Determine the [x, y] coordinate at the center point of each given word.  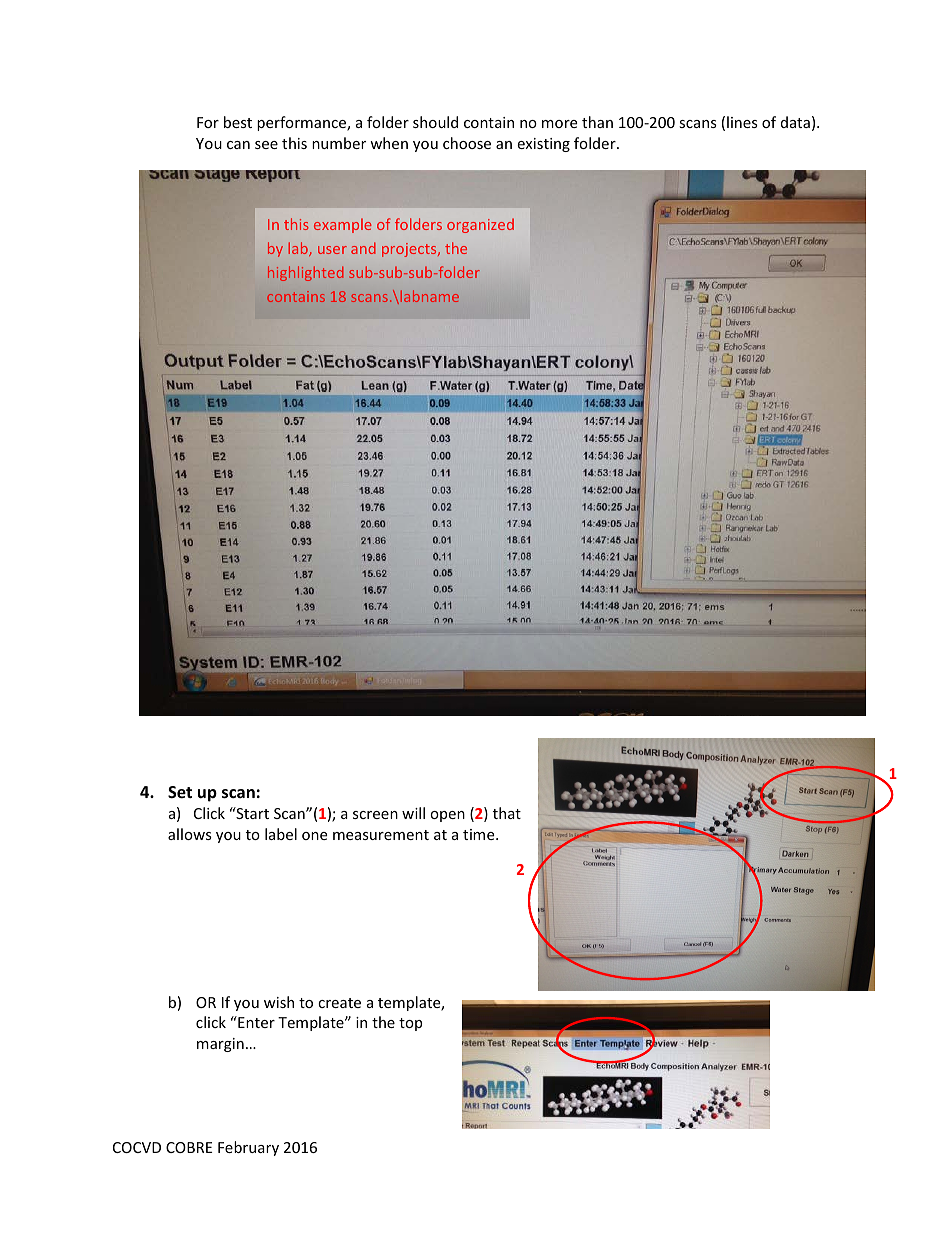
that [507, 813]
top [410, 1024]
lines [742, 122]
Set [180, 792]
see [266, 145]
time [480, 834]
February [248, 1148]
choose [467, 143]
